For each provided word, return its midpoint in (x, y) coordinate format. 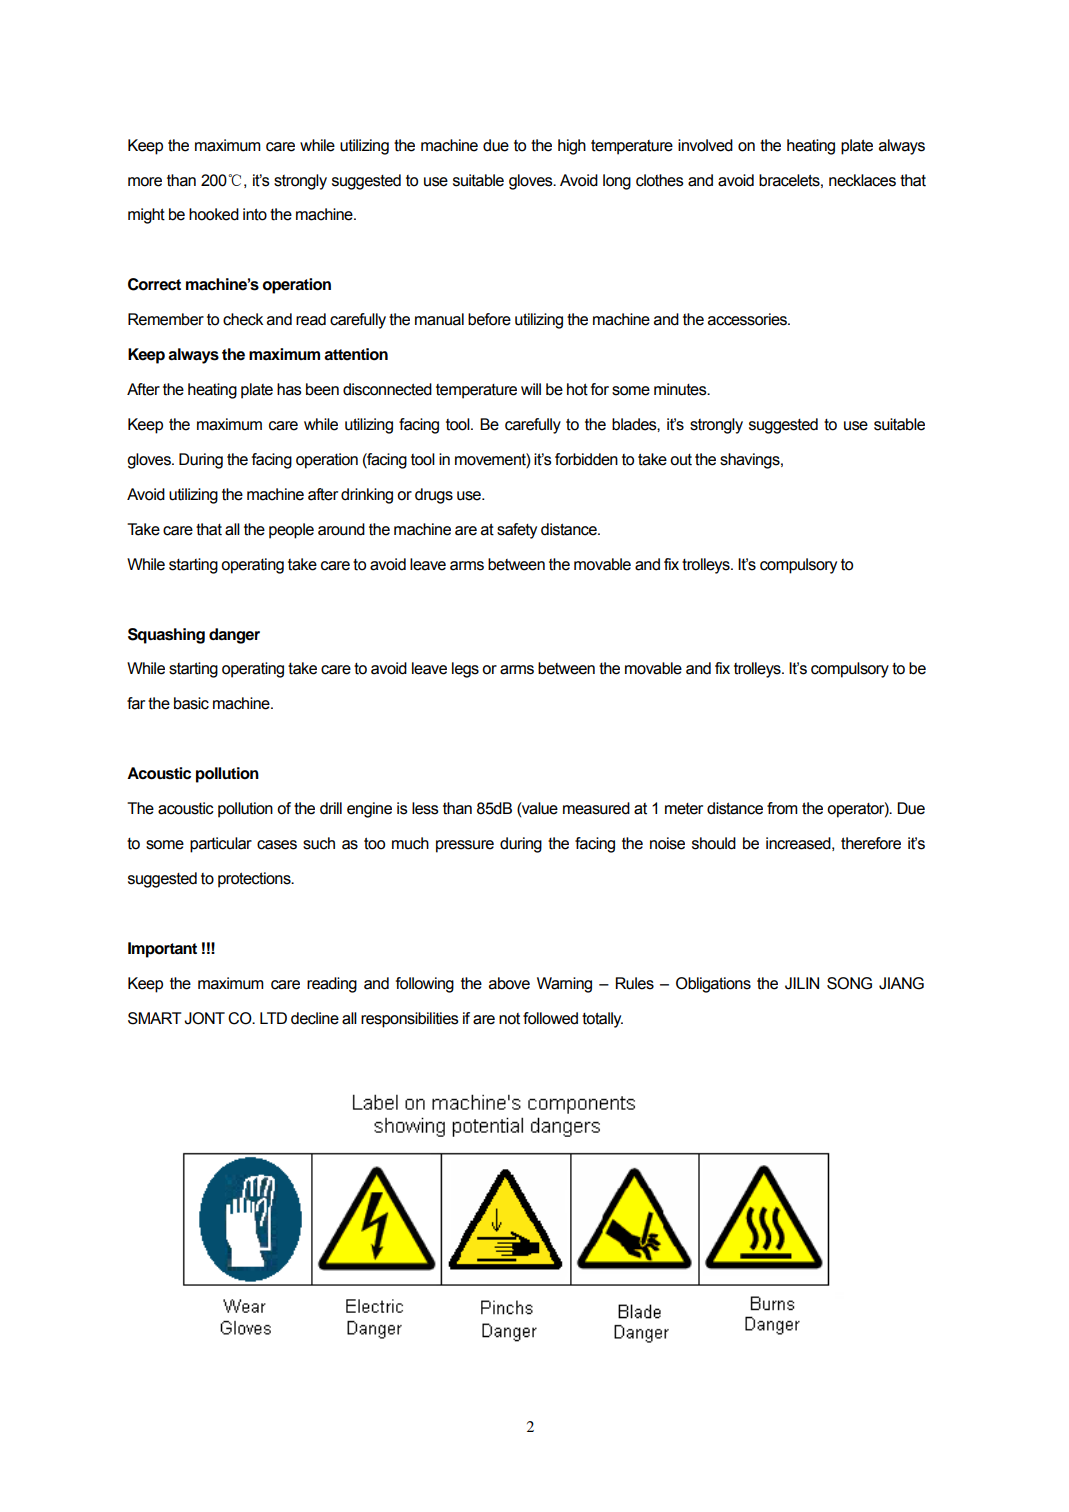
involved (705, 145)
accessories (748, 319)
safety (517, 531)
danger (234, 636)
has (289, 389)
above (509, 983)
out (681, 460)
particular (221, 845)
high (572, 147)
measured (596, 808)
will (531, 389)
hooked (214, 214)
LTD (273, 1018)
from (782, 808)
